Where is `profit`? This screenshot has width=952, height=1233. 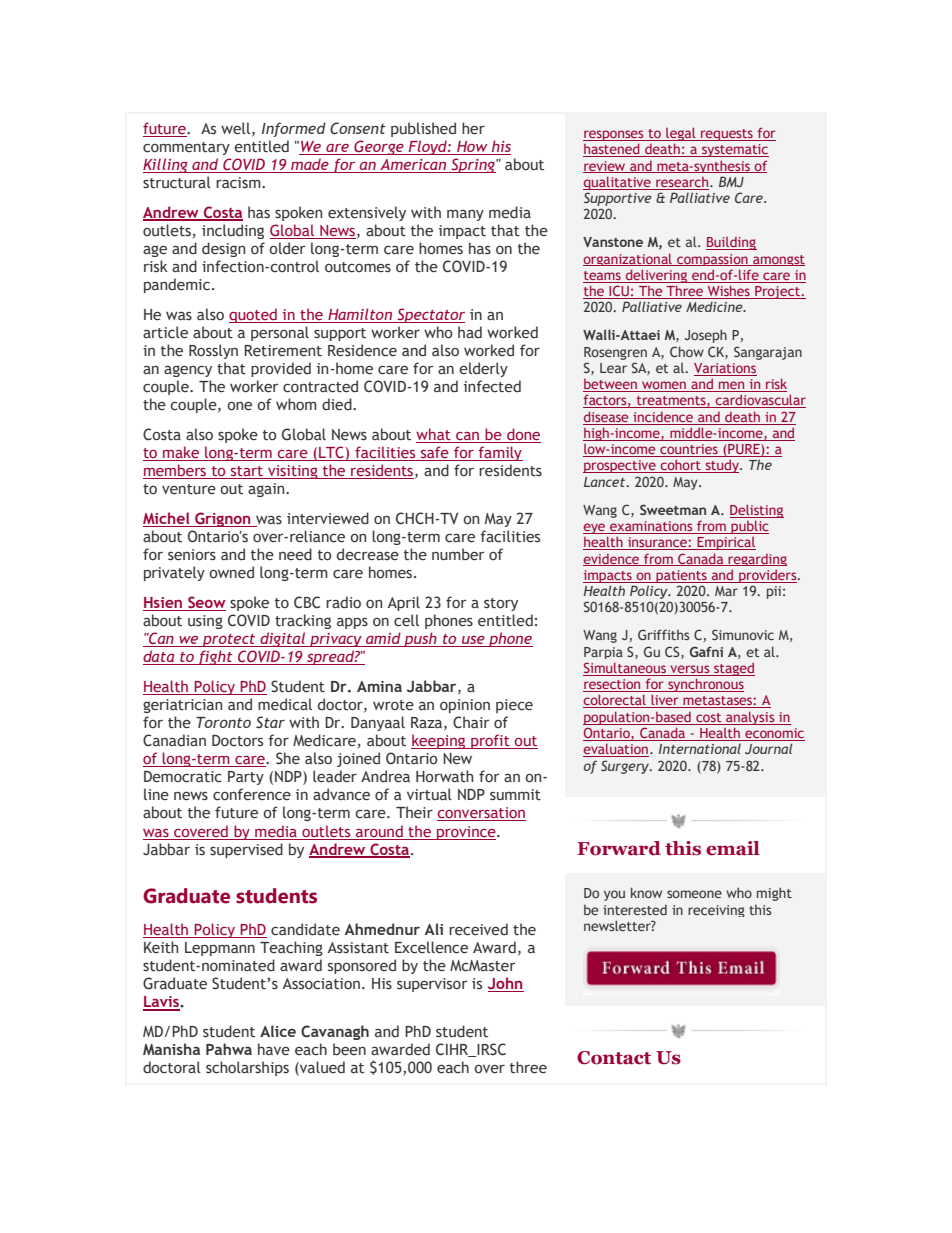
profit is located at coordinates (490, 741).
